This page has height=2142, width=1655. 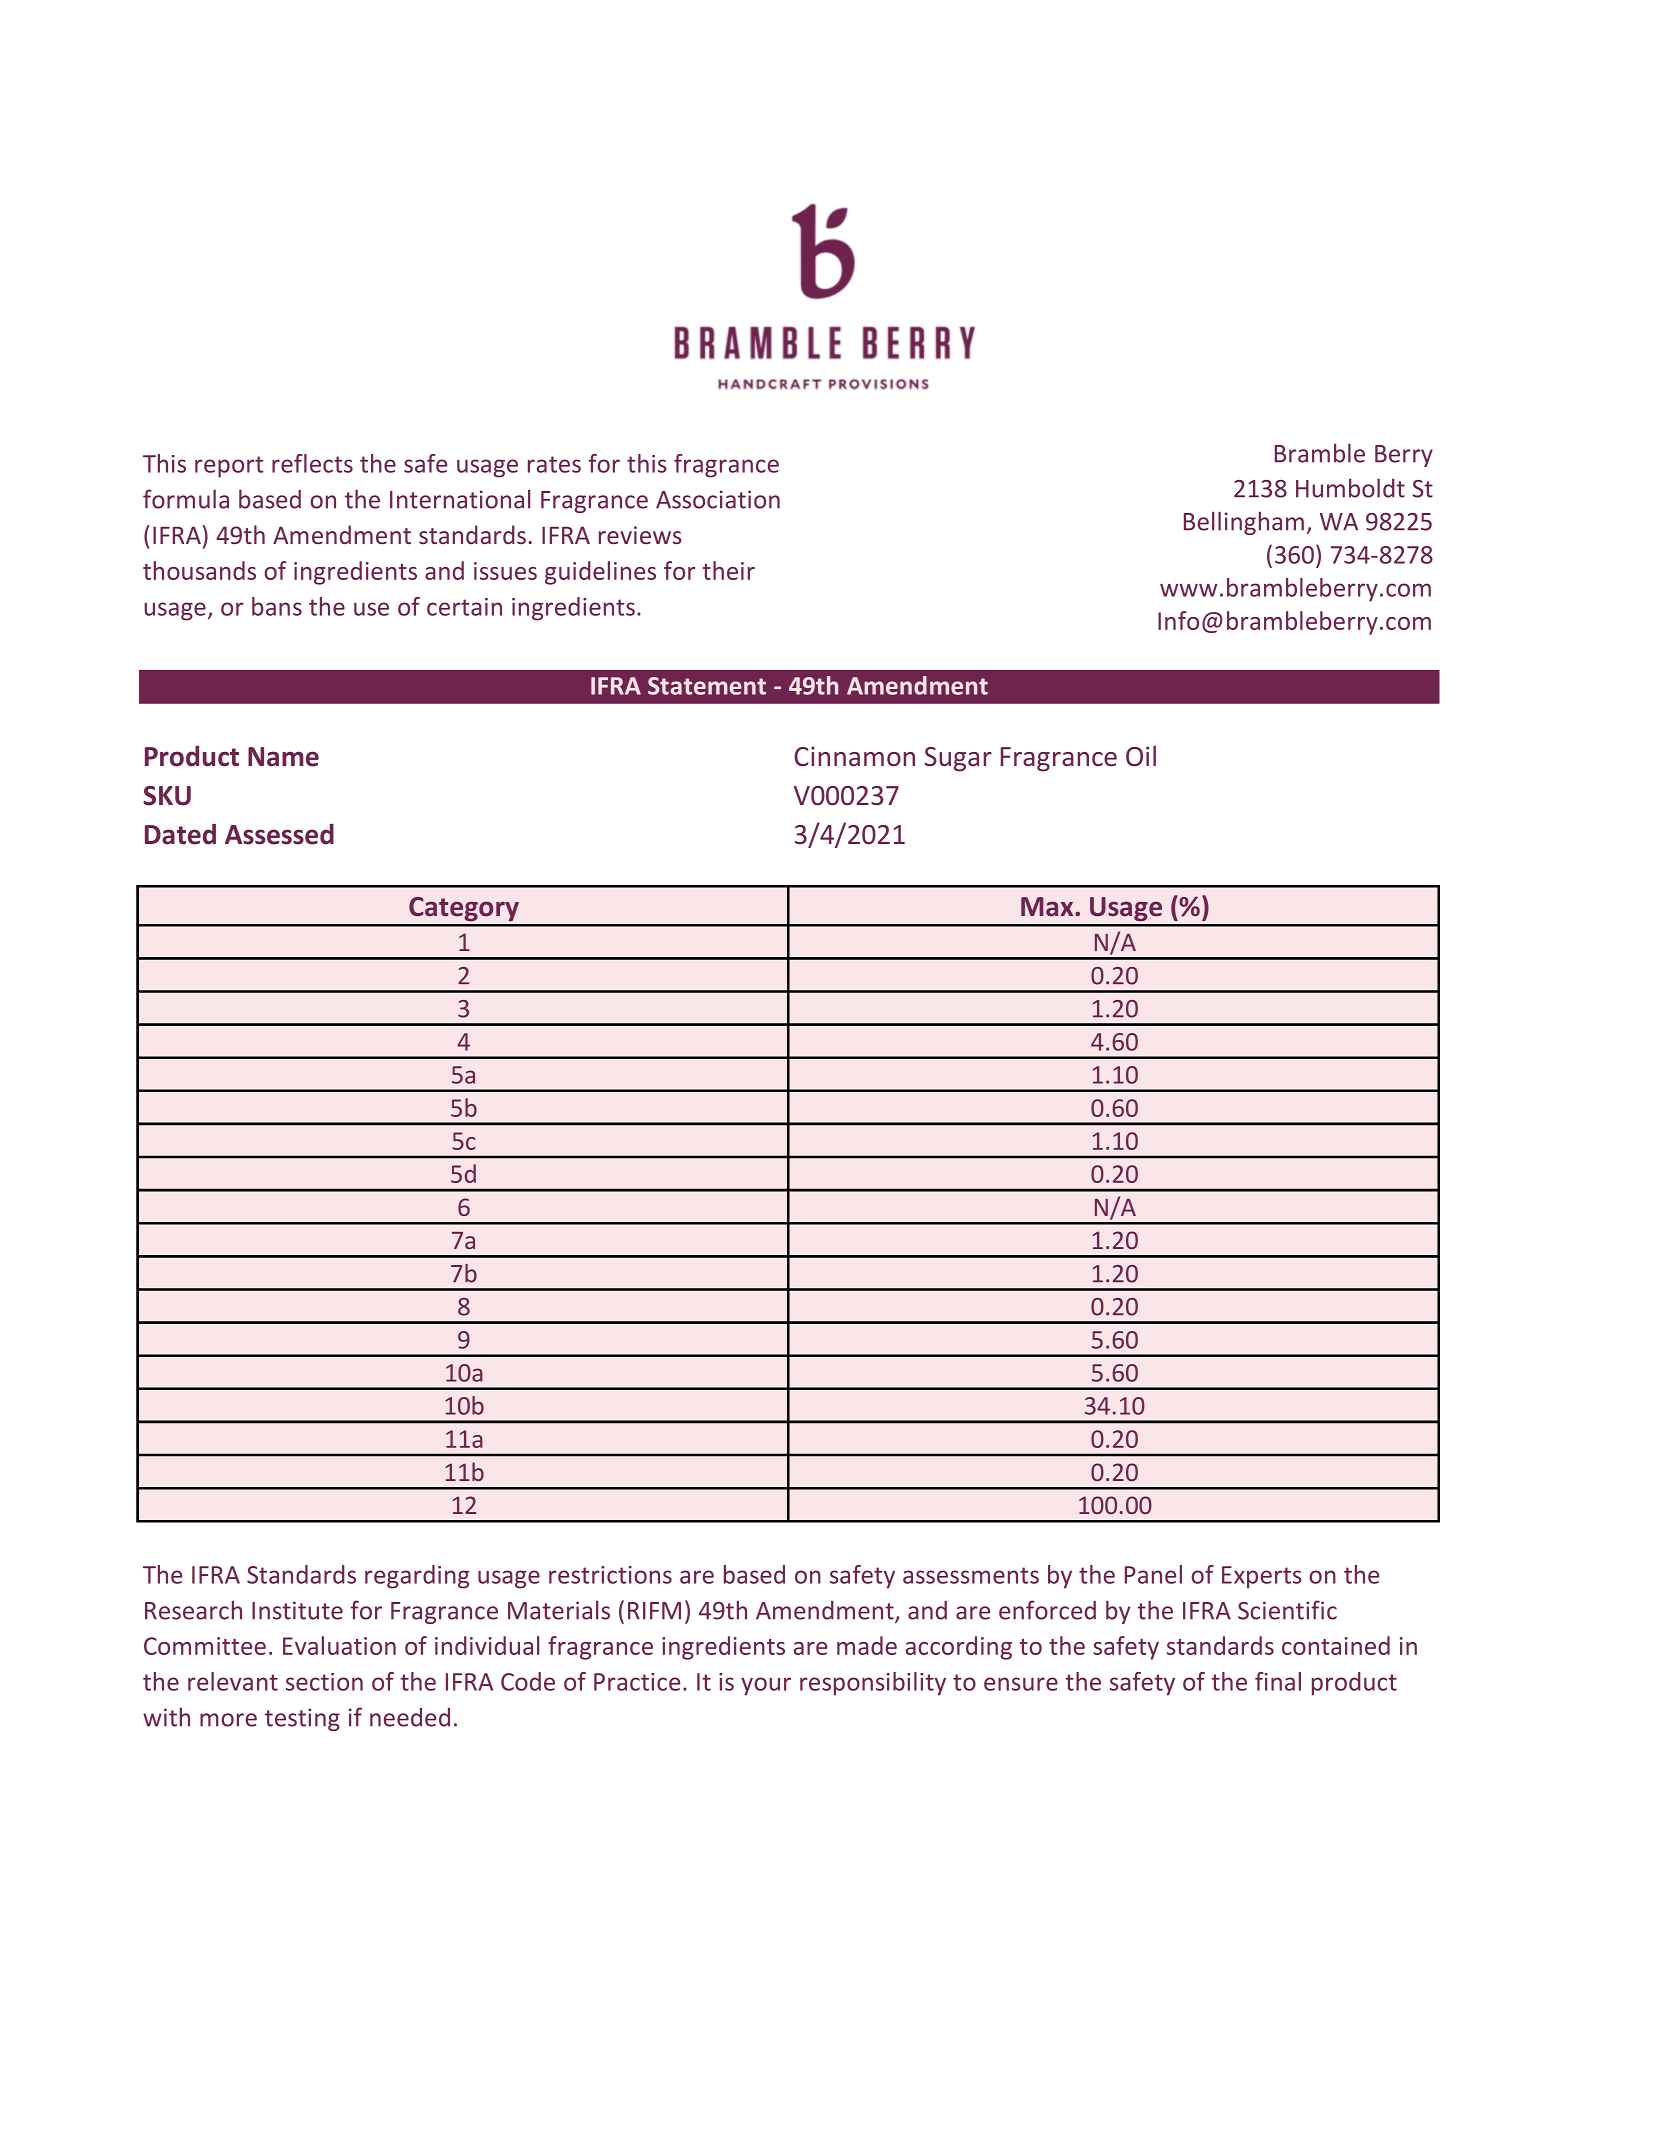 What do you see at coordinates (279, 834) in the page?
I see `Assessed` at bounding box center [279, 834].
